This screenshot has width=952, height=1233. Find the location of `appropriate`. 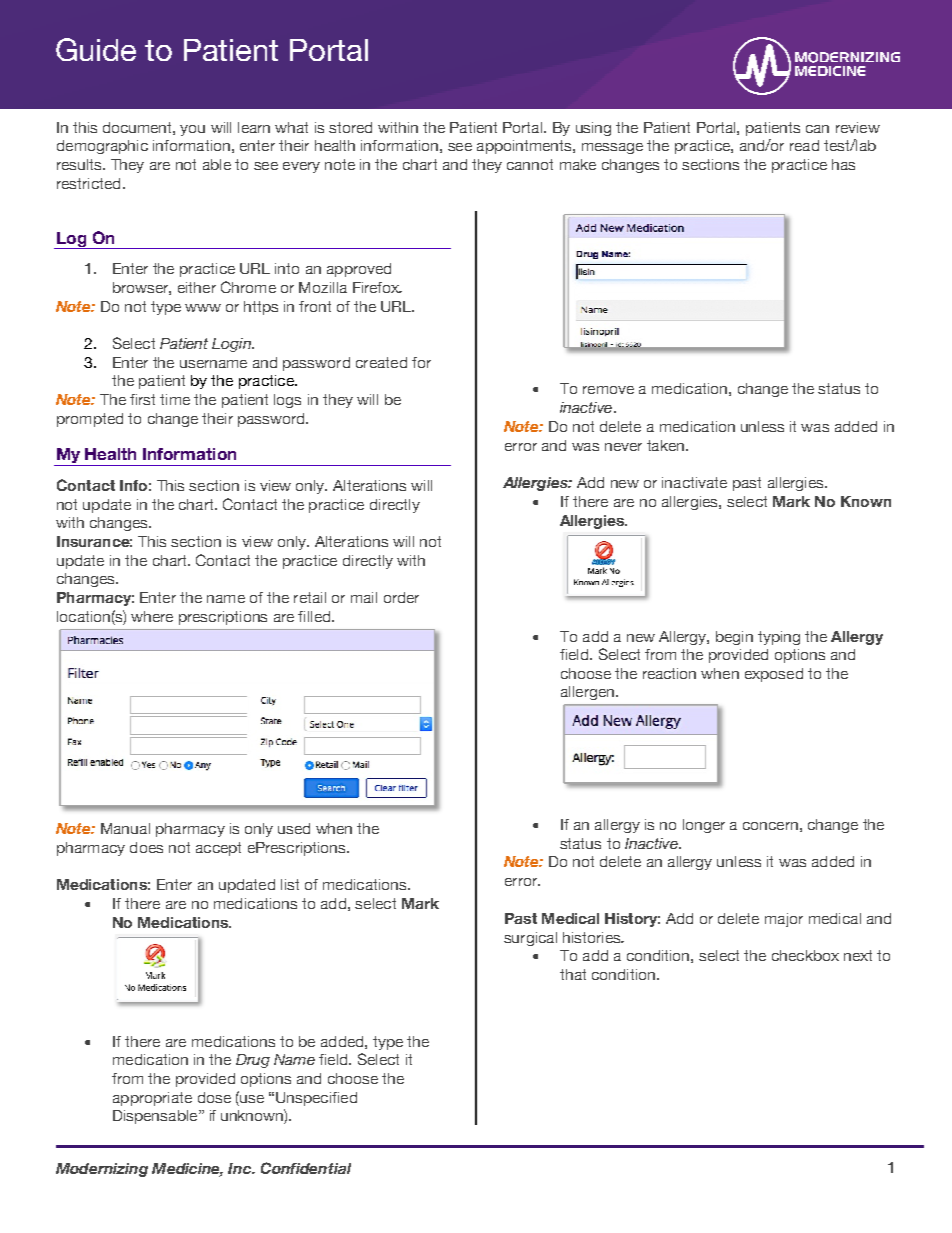

appropriate is located at coordinates (152, 1099).
